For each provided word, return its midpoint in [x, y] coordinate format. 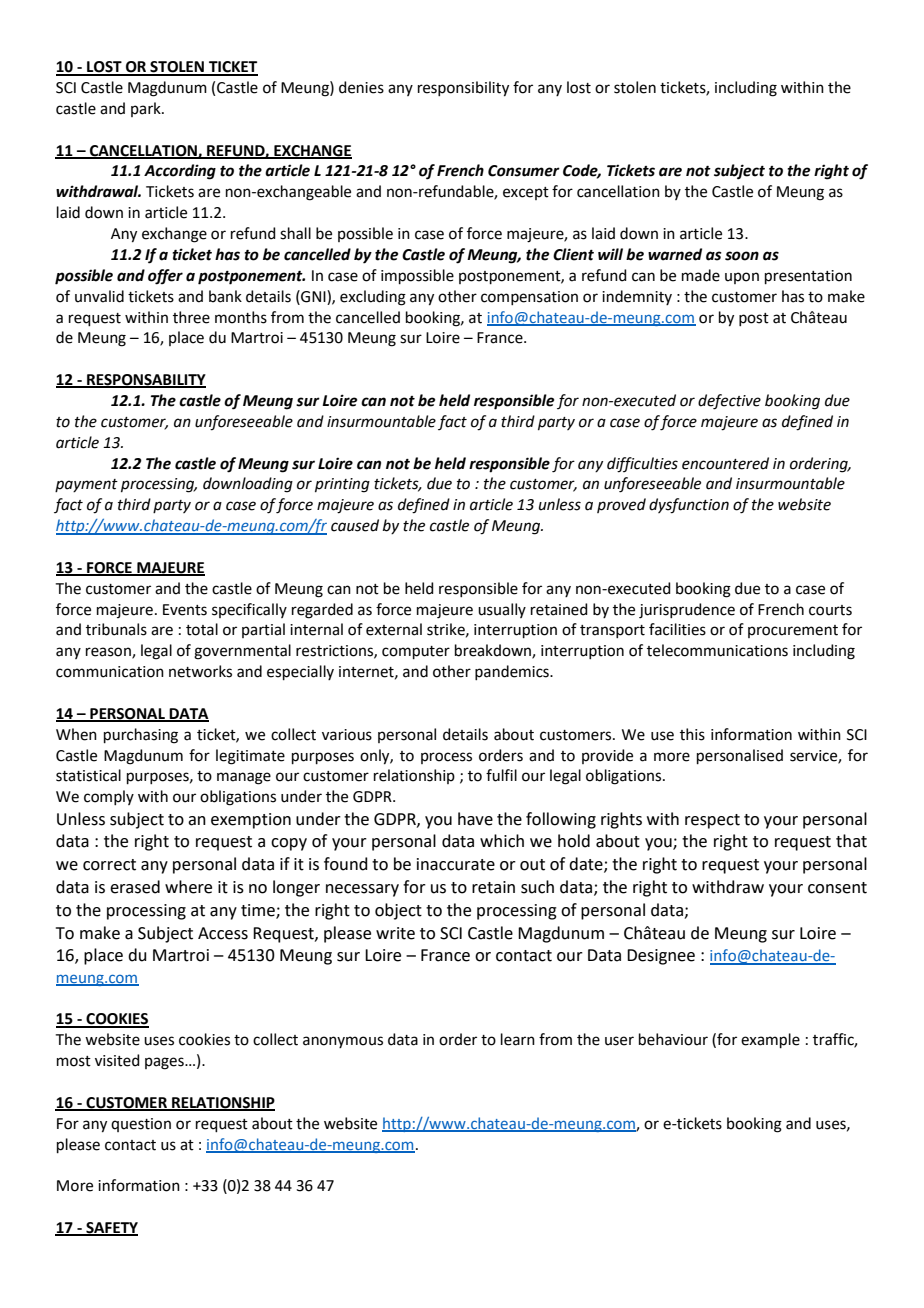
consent [837, 888]
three [191, 317]
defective [729, 402]
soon [742, 256]
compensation [529, 298]
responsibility [463, 89]
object [398, 911]
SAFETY [111, 1228]
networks [200, 671]
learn [518, 1039]
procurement [793, 631]
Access [223, 933]
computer [416, 652]
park [147, 109]
